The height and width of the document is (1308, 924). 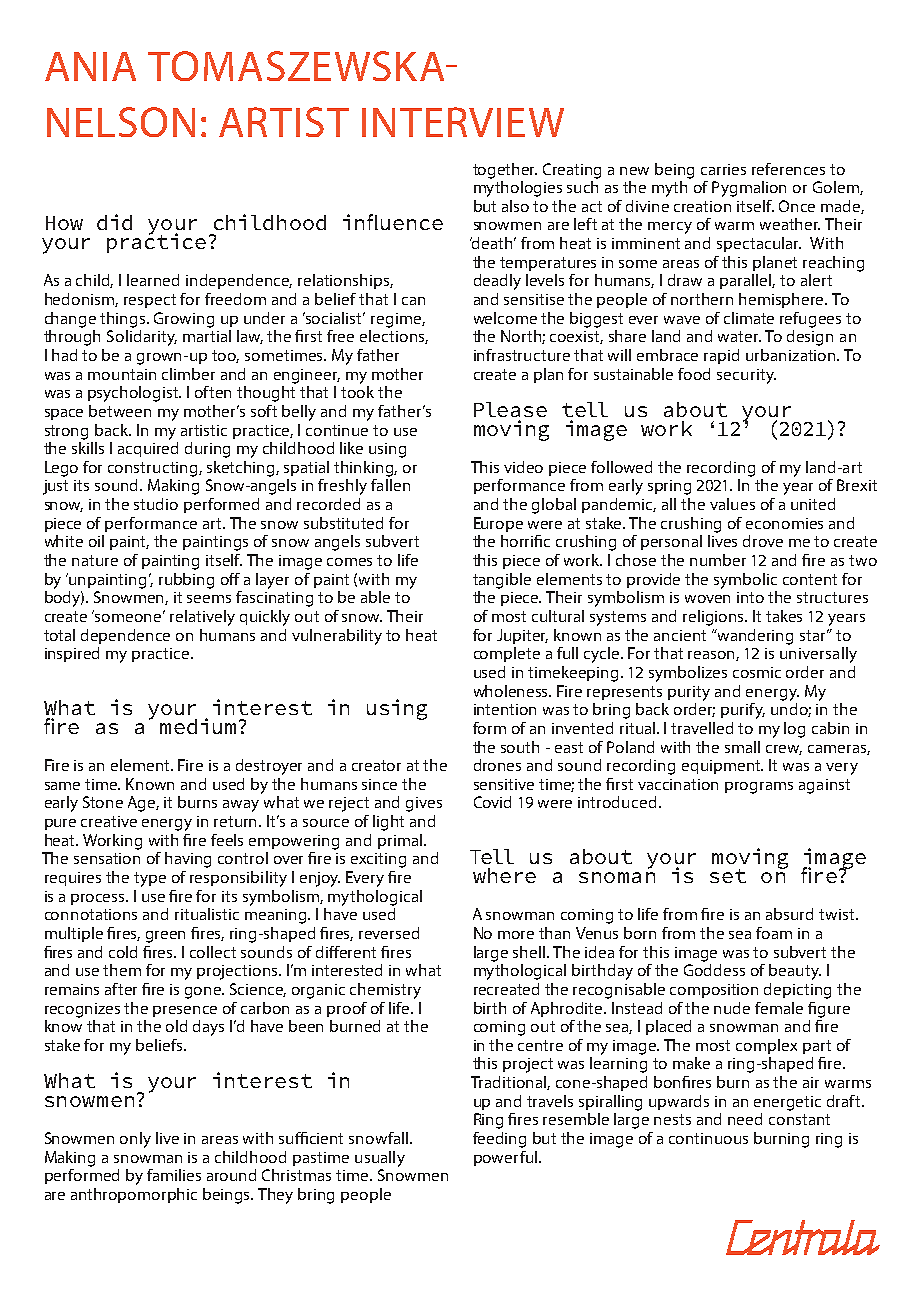 What do you see at coordinates (757, 672) in the document?
I see `cosmic` at bounding box center [757, 672].
